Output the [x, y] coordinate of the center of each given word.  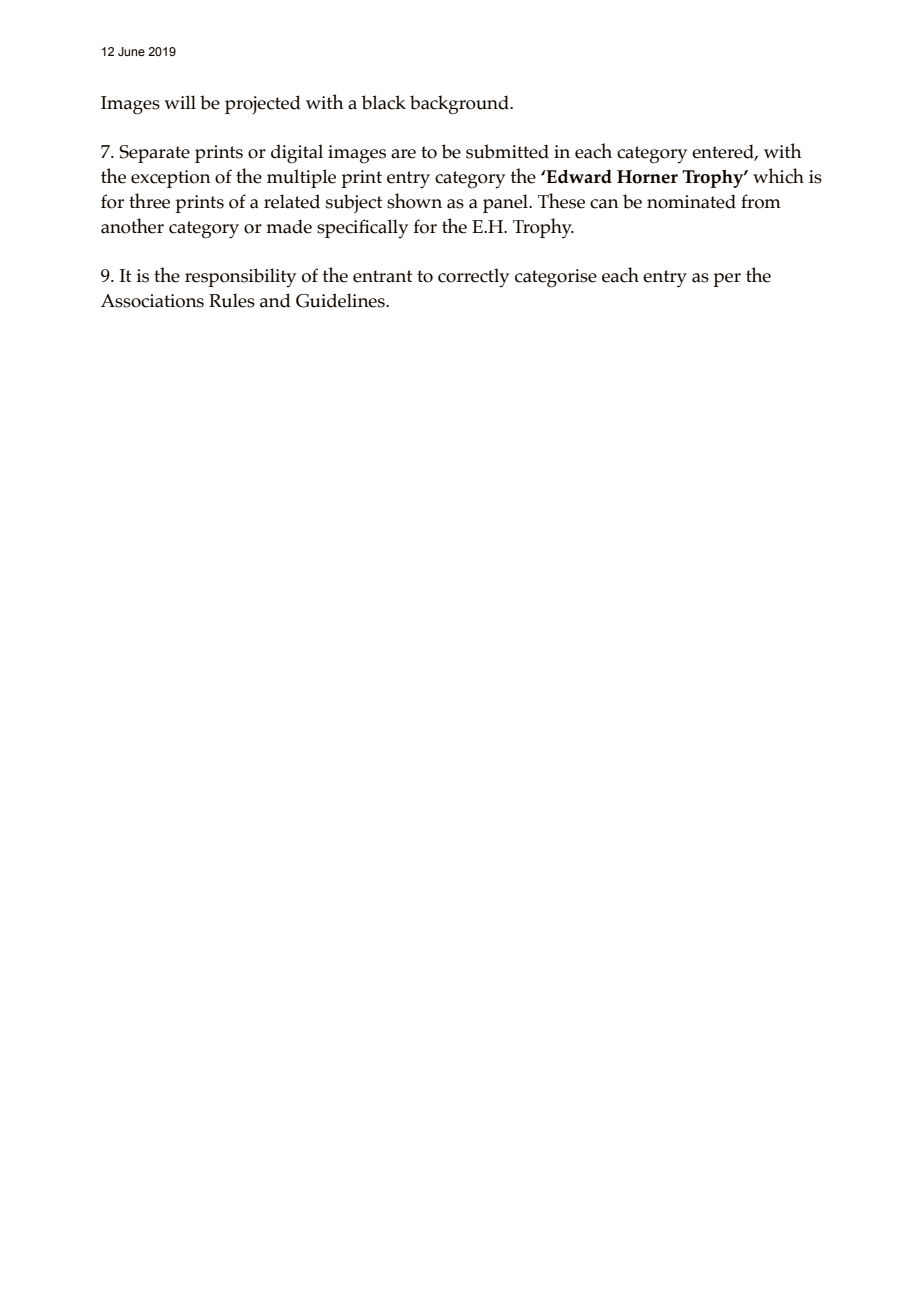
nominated [691, 201]
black [384, 102]
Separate [154, 154]
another [132, 226]
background [460, 105]
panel [506, 203]
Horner [647, 177]
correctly [473, 278]
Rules [232, 300]
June [131, 51]
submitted [507, 151]
